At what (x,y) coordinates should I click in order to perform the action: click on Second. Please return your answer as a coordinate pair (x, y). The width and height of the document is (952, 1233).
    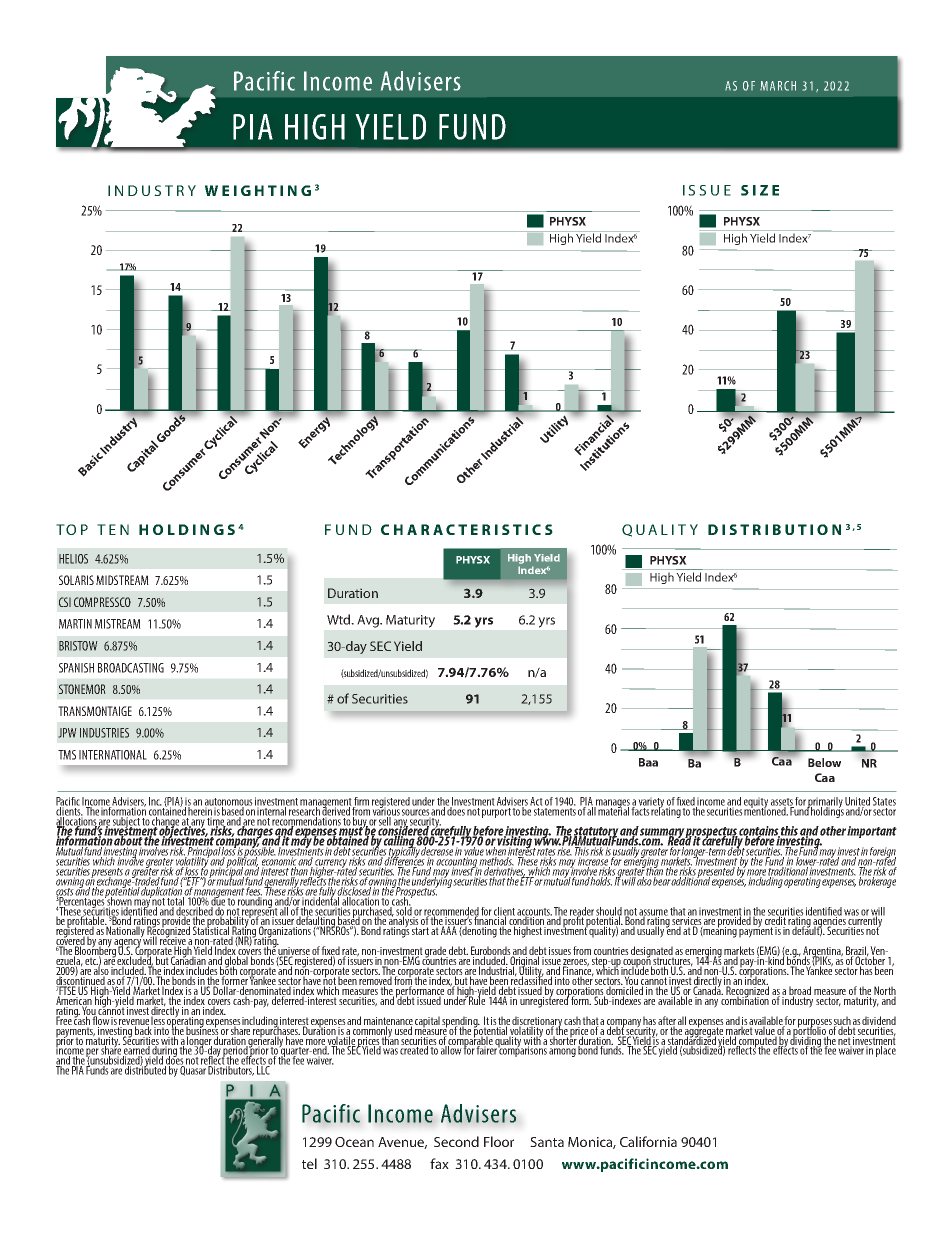
    Looking at the image, I should click on (456, 1141).
